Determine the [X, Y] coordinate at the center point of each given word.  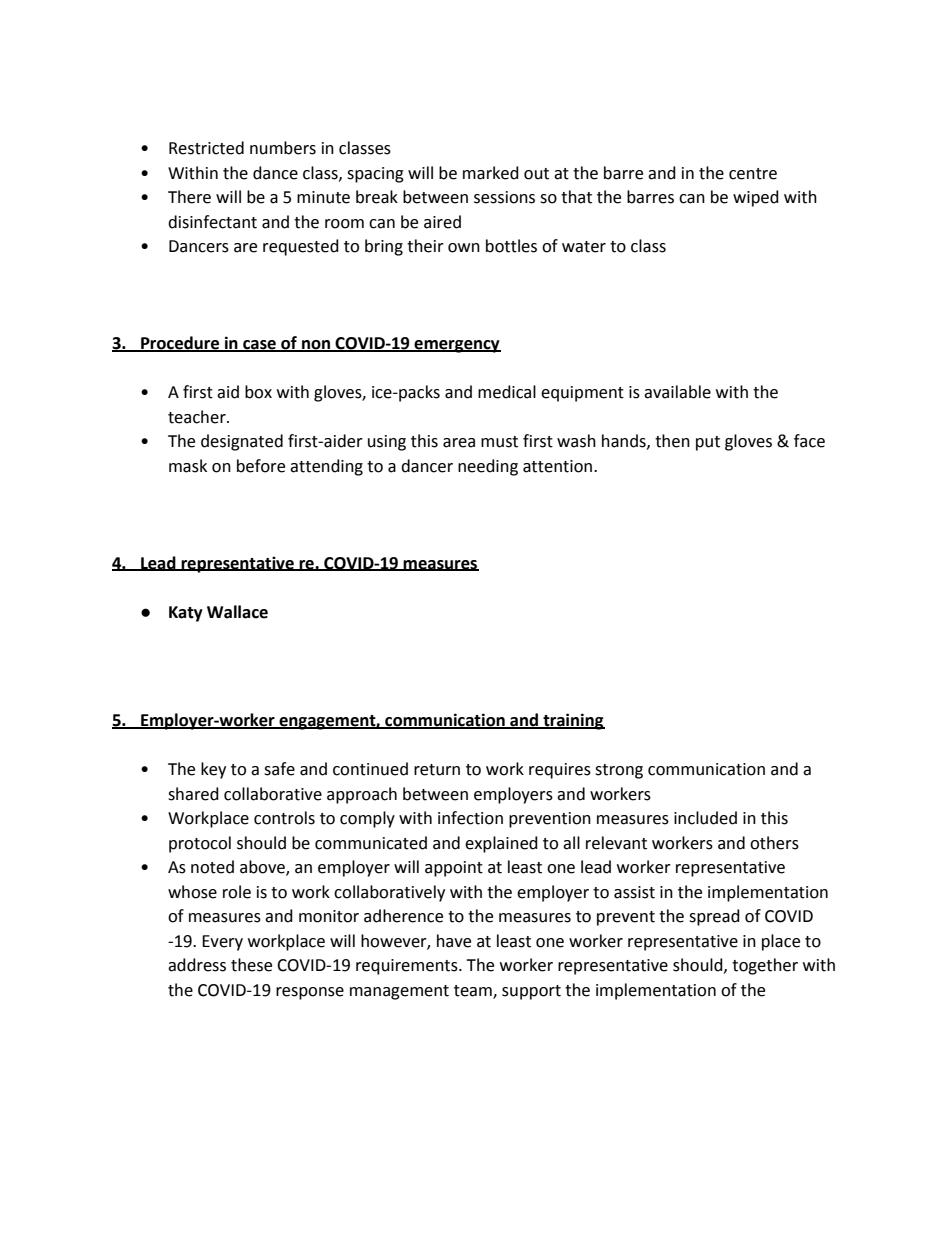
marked [491, 173]
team [474, 992]
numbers [283, 148]
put [708, 443]
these [251, 965]
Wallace [237, 612]
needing [488, 467]
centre [753, 174]
